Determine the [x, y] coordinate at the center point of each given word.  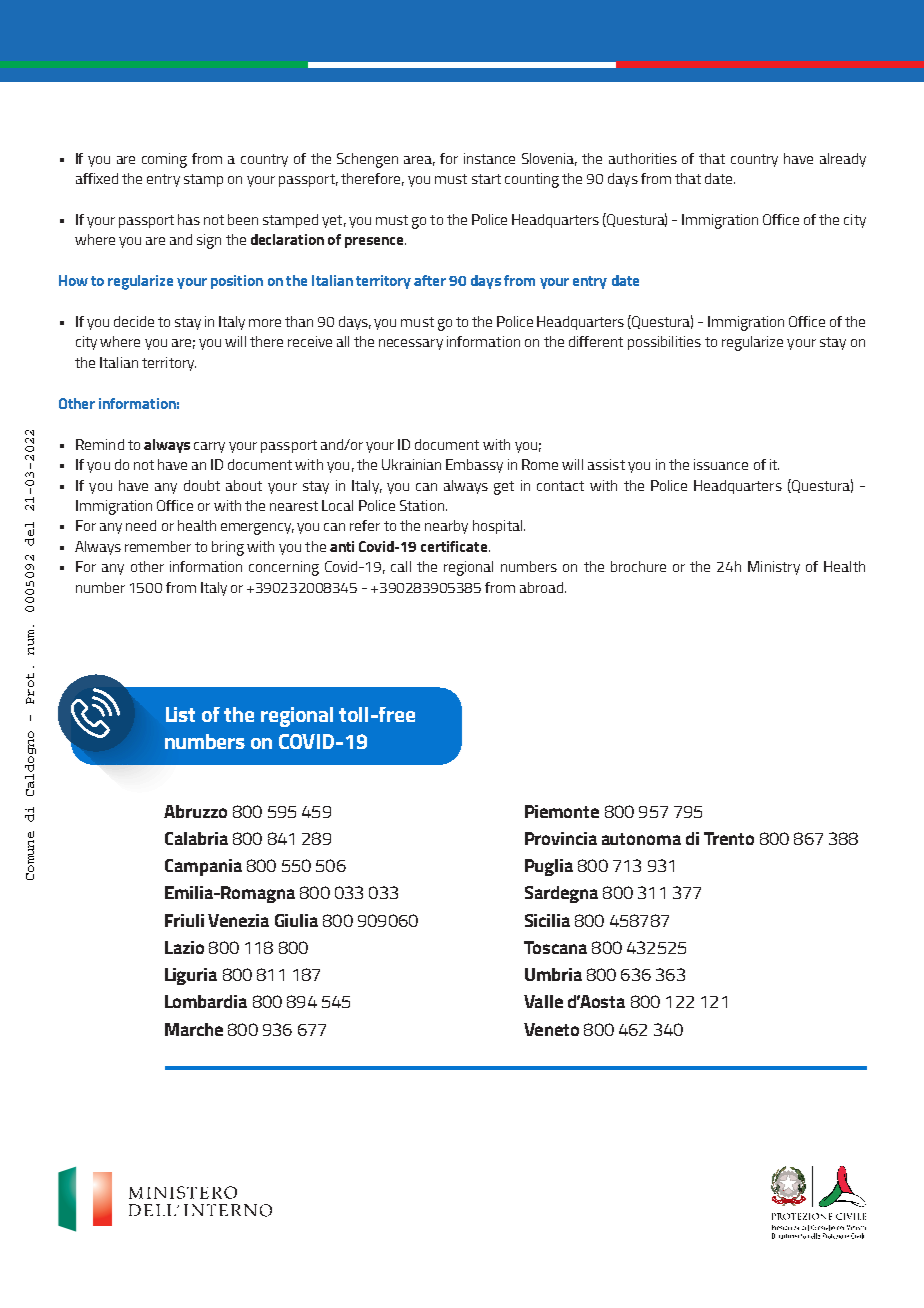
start [486, 179]
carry [209, 447]
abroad [543, 587]
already [843, 160]
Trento [729, 838]
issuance [721, 464]
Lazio [184, 947]
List [180, 714]
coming [164, 160]
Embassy [474, 466]
